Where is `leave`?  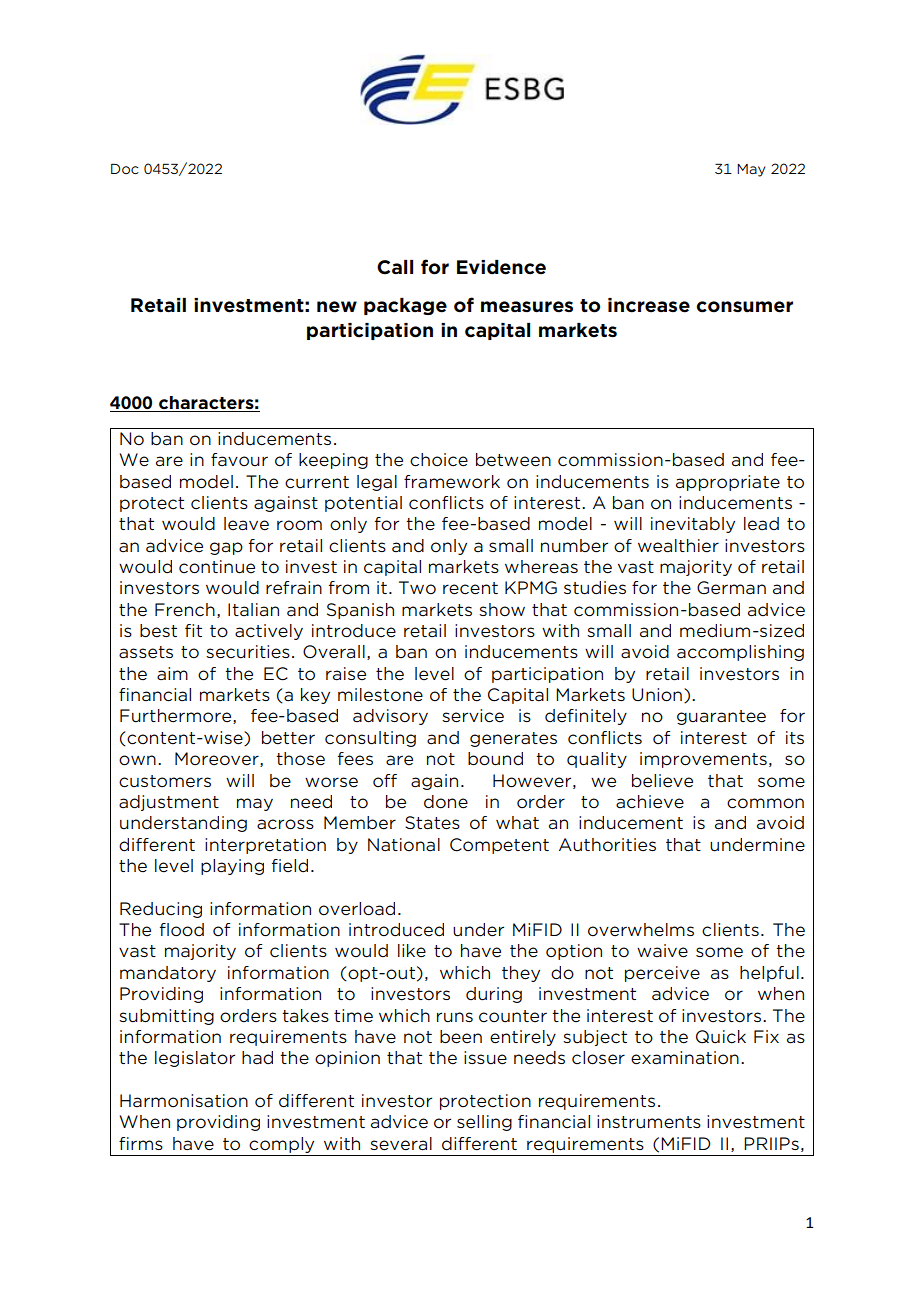 leave is located at coordinates (246, 524).
